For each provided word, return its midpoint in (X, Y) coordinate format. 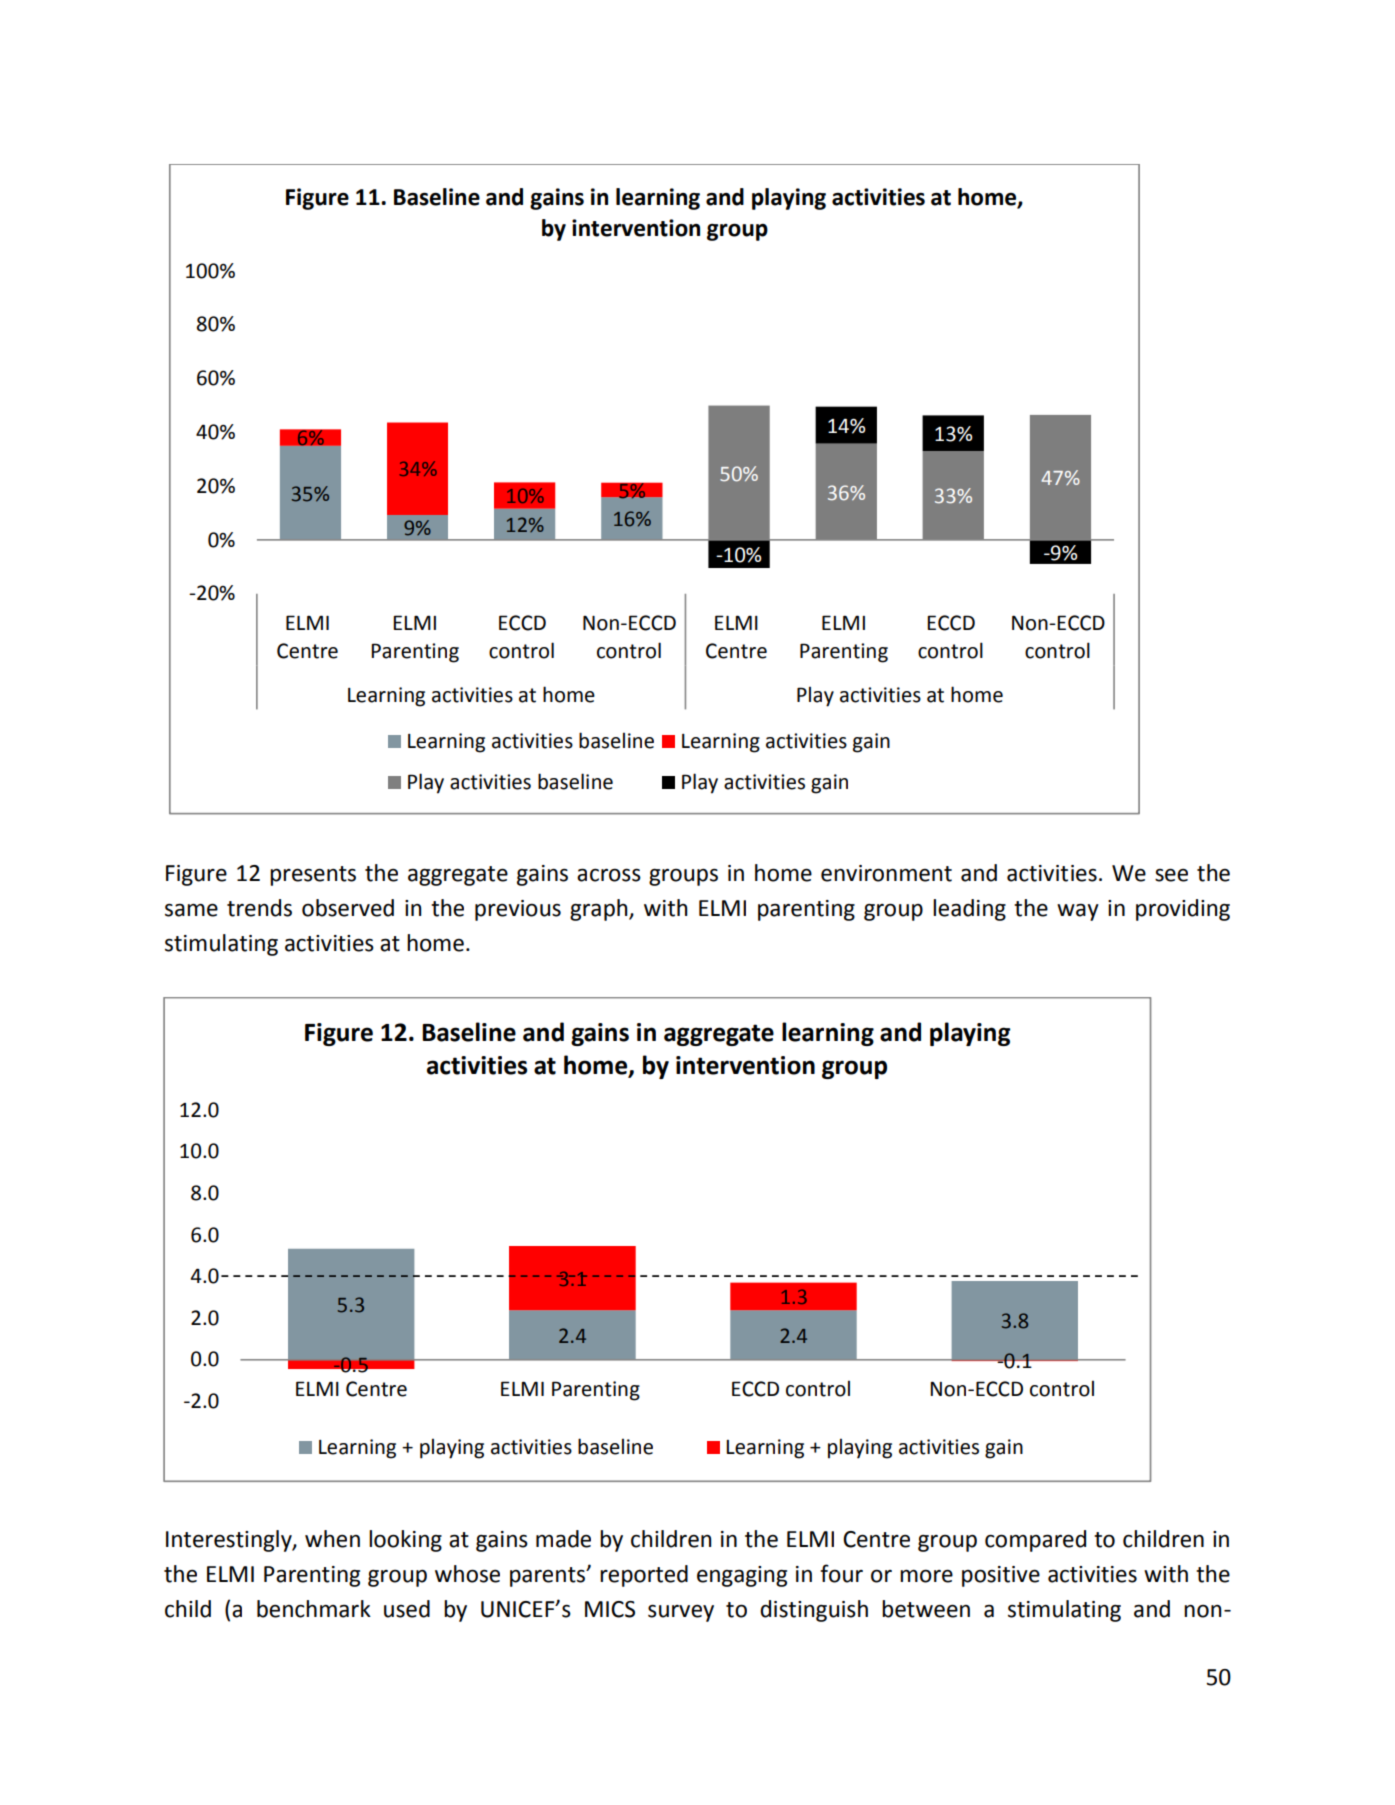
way (1078, 912)
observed (348, 908)
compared (1035, 1541)
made (563, 1539)
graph (600, 910)
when (332, 1539)
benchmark (314, 1609)
